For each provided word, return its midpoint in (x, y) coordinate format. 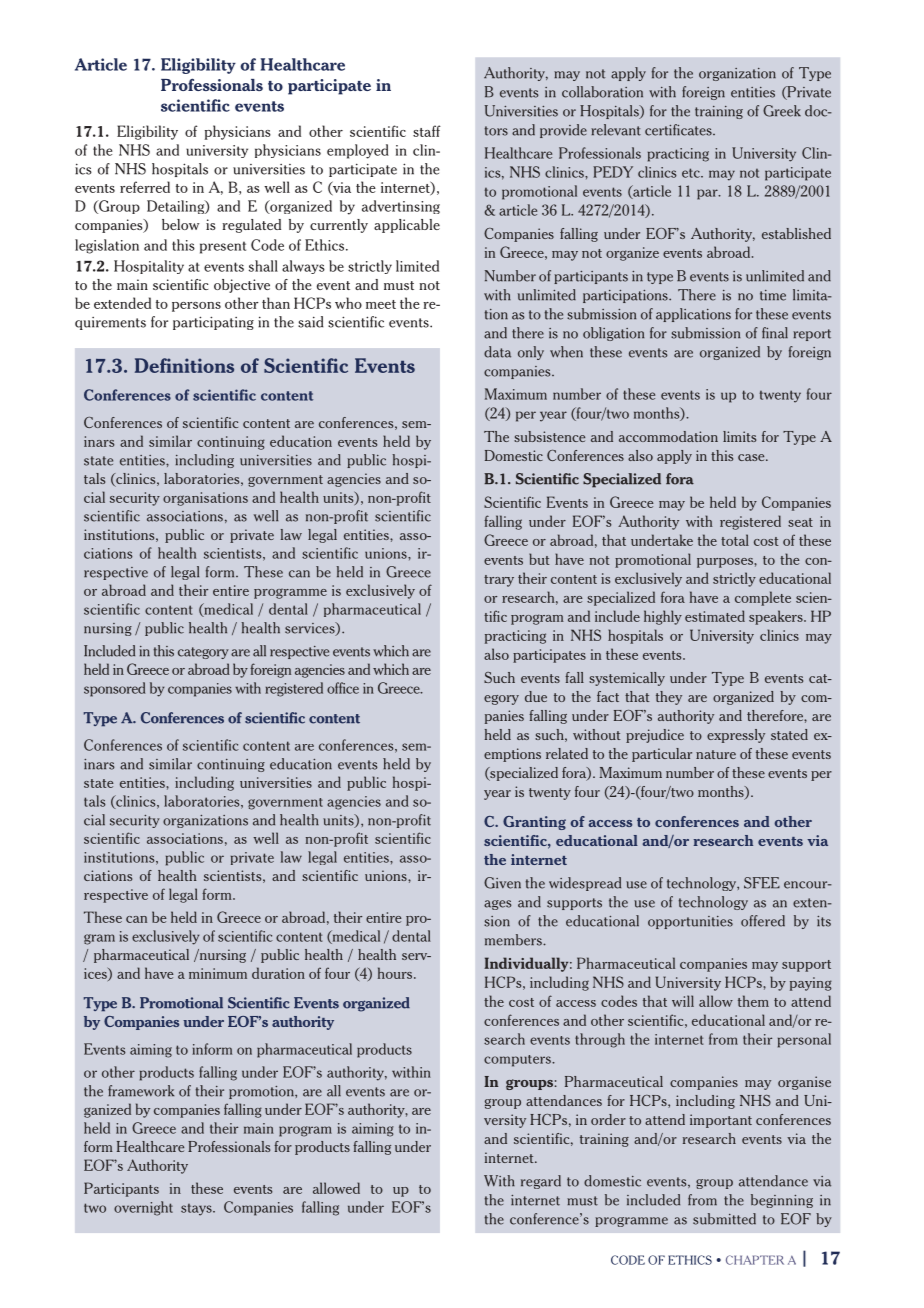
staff (427, 131)
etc (692, 173)
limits (739, 436)
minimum (218, 973)
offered (763, 921)
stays (197, 1209)
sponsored (115, 689)
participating (213, 323)
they (669, 698)
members (514, 940)
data (497, 352)
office (343, 688)
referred (145, 187)
